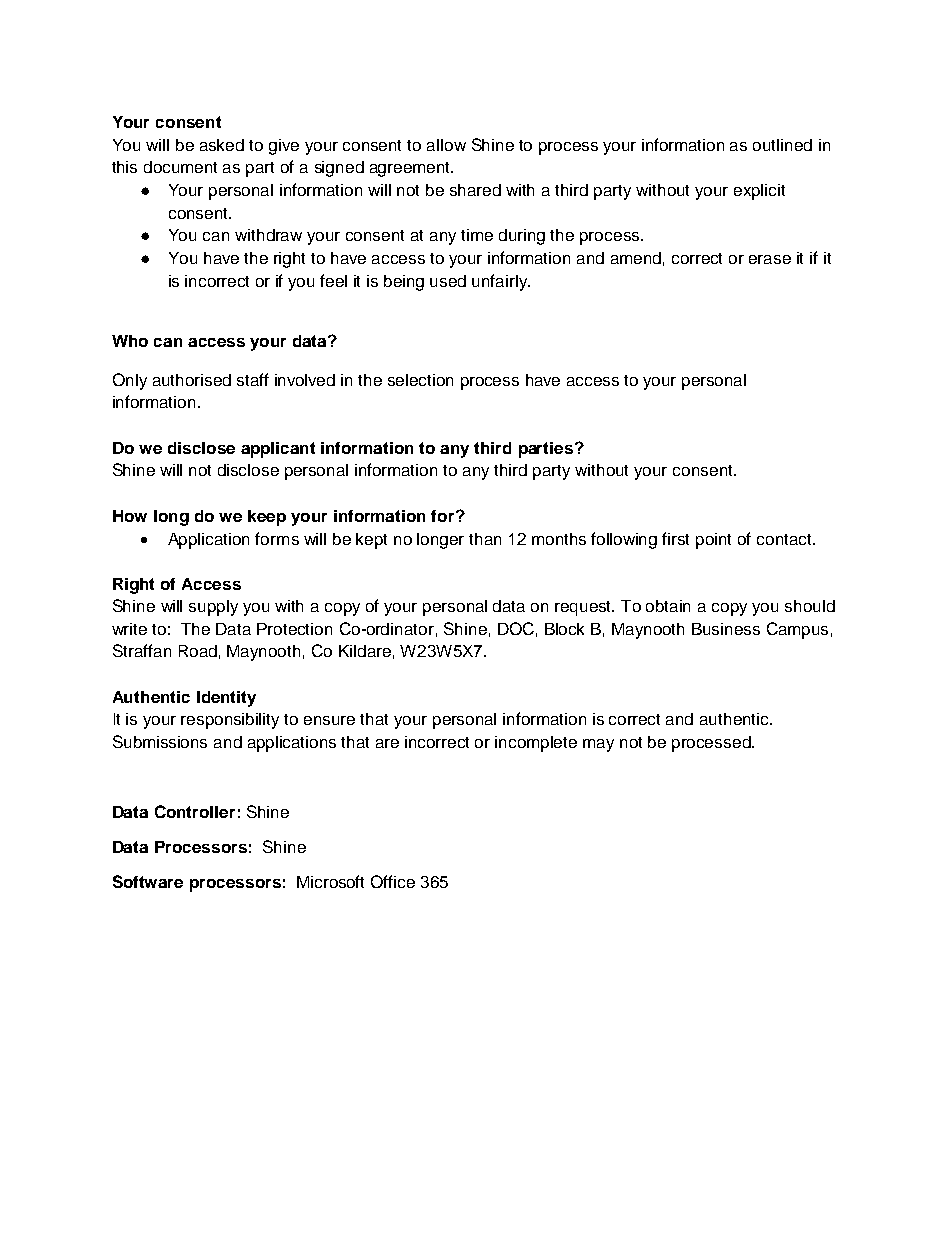  What do you see at coordinates (770, 259) in the document?
I see `erase` at bounding box center [770, 259].
